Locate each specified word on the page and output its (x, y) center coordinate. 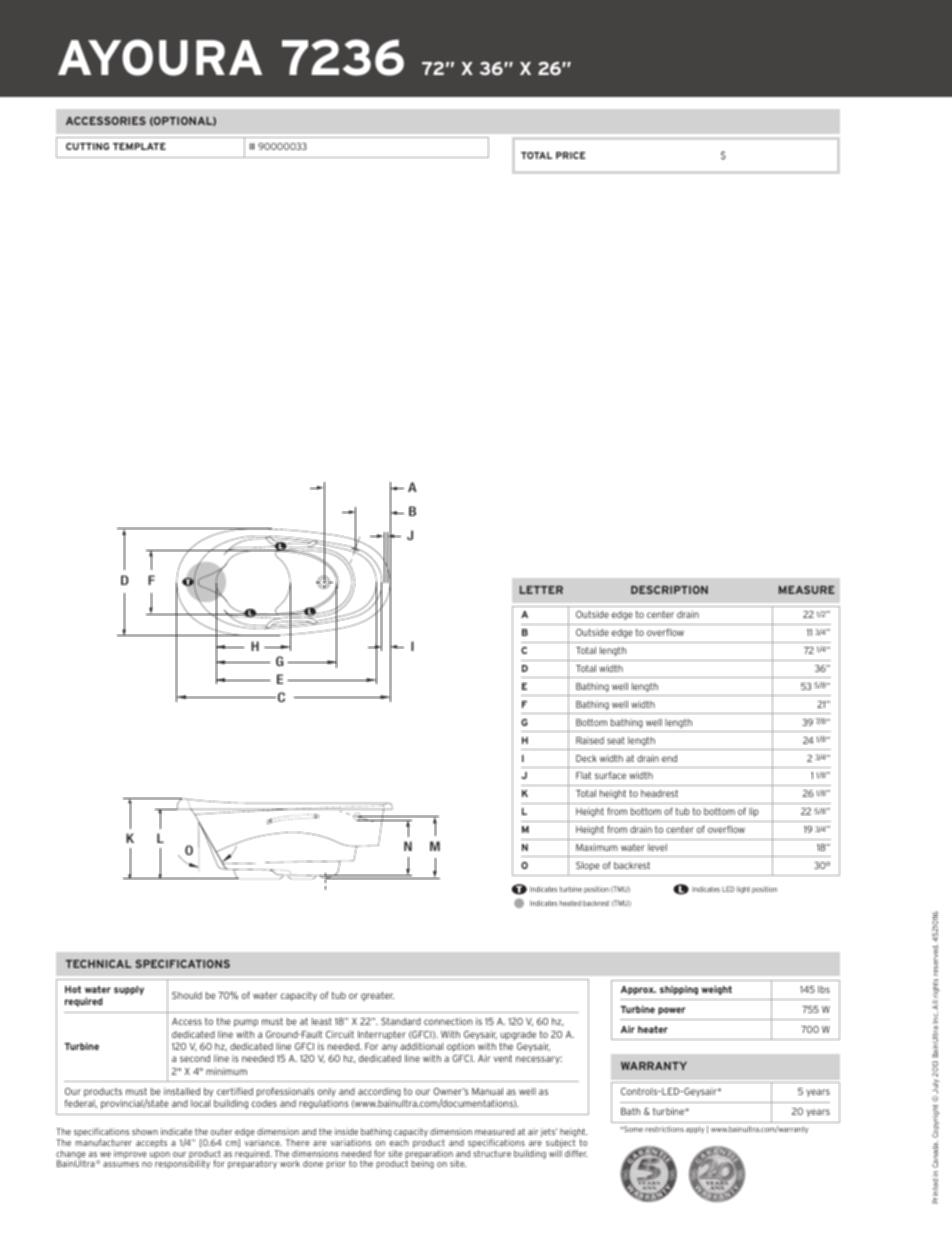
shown (145, 1131)
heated (570, 903)
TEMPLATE (139, 146)
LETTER (541, 590)
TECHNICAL (99, 964)
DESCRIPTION (669, 590)
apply (695, 1129)
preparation (429, 1155)
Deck (586, 758)
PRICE (571, 155)
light (743, 890)
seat (616, 740)
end (669, 758)
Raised (590, 740)
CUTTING (87, 146)
